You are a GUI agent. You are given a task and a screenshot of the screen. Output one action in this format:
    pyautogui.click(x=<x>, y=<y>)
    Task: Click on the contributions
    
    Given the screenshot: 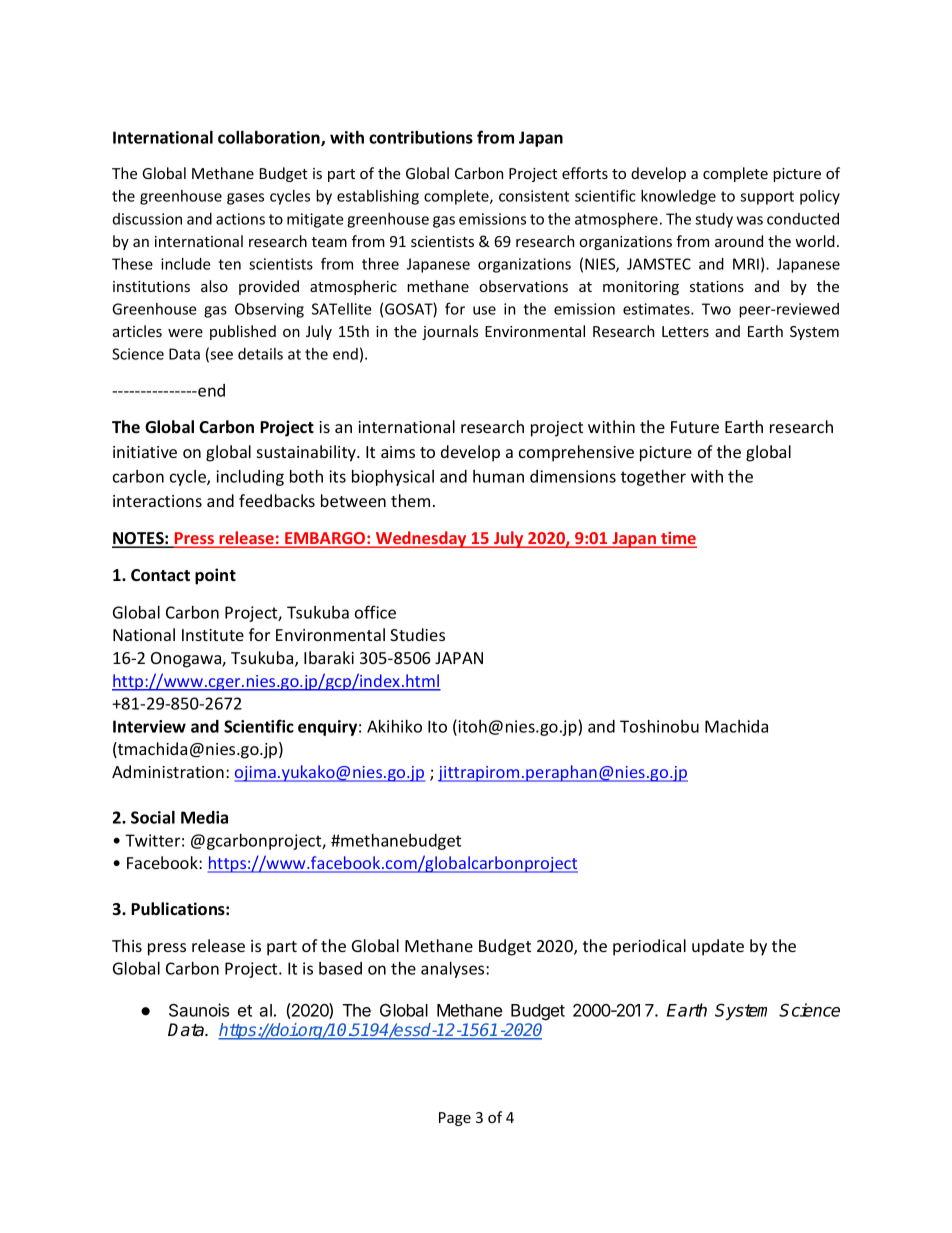 What is the action you would take?
    pyautogui.click(x=421, y=137)
